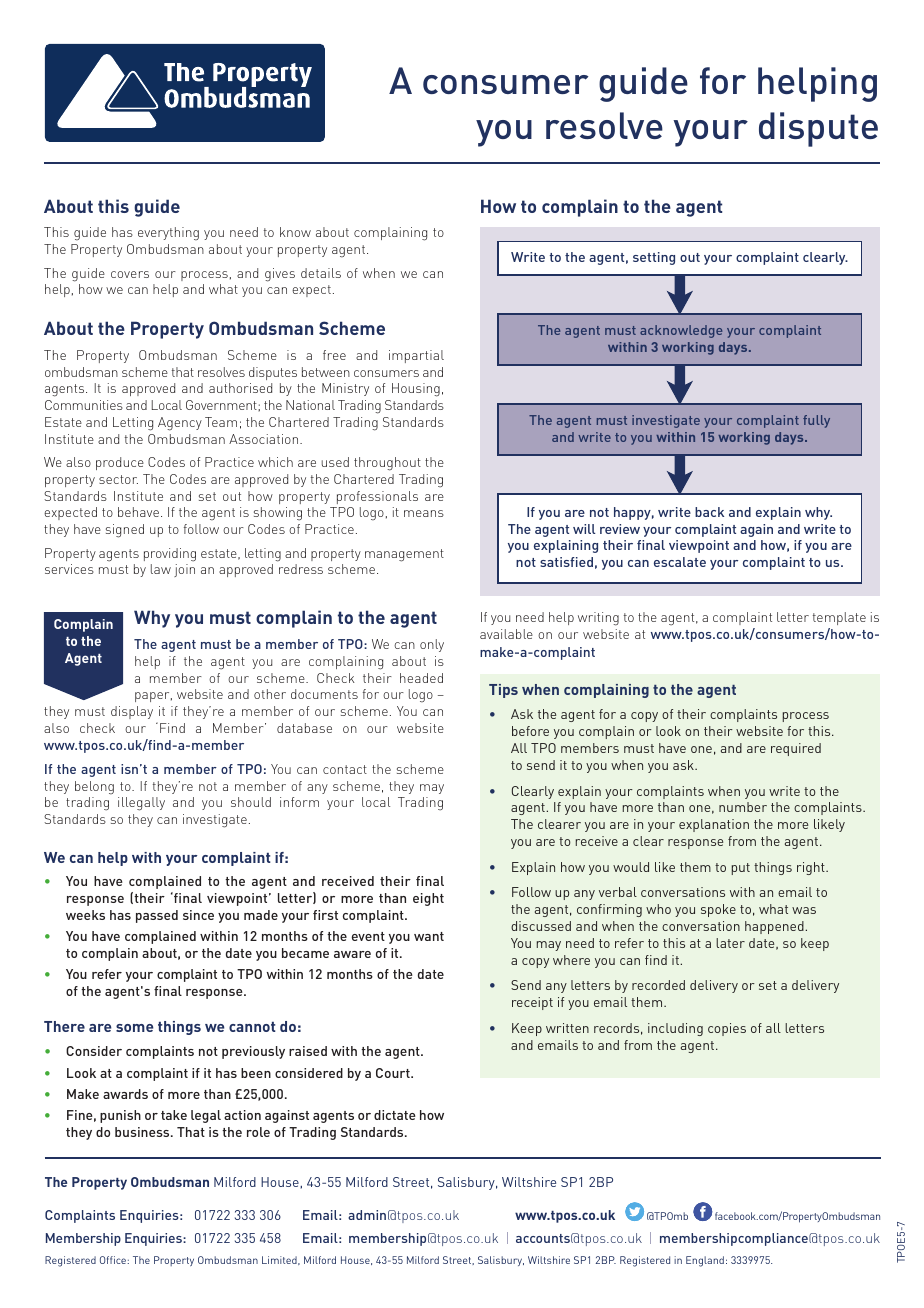 The image size is (924, 1308). I want to click on Office, so click(114, 1260).
